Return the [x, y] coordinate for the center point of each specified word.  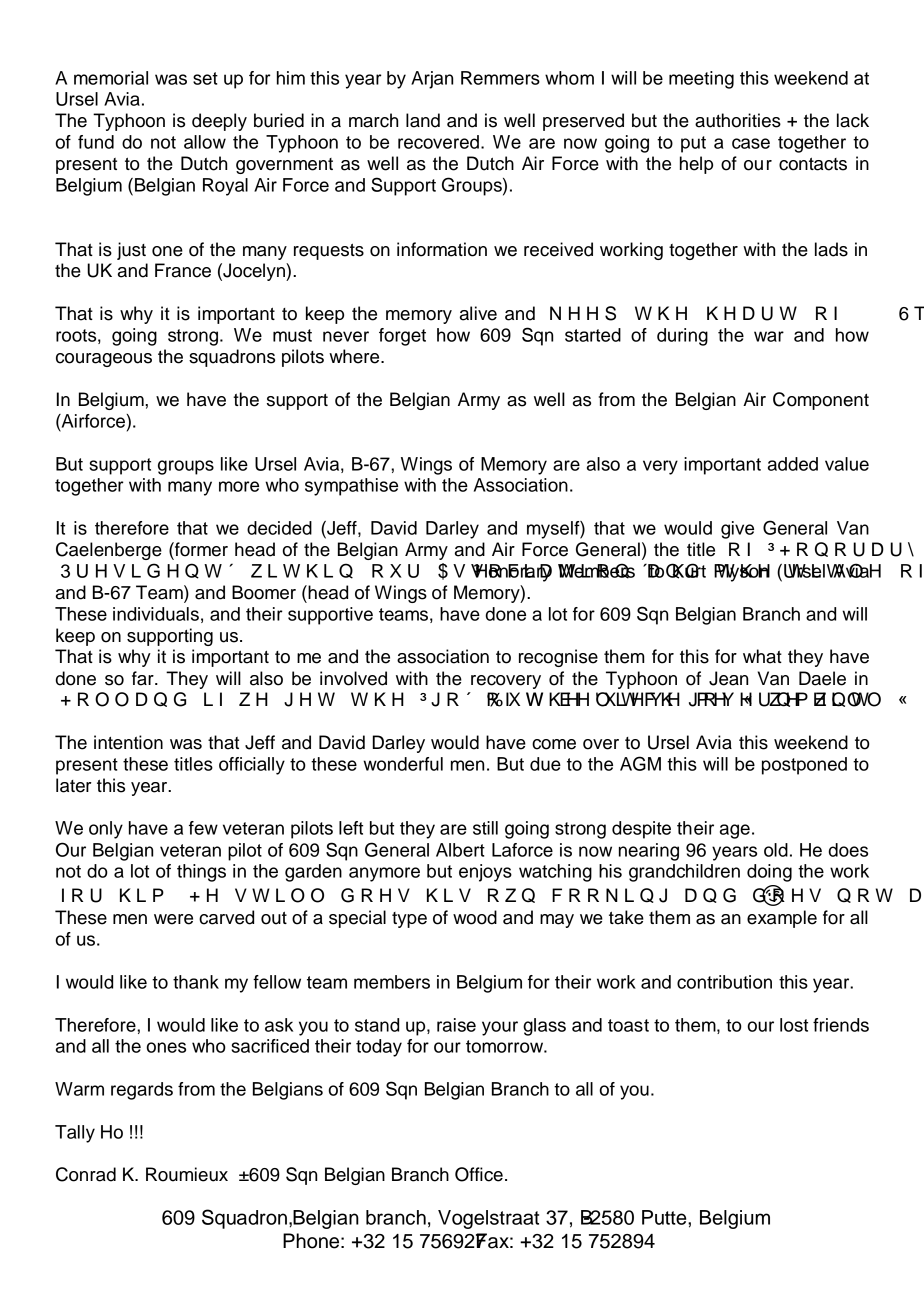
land [423, 120]
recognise [558, 658]
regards [142, 1091]
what [762, 656]
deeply [219, 122]
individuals [156, 614]
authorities [738, 120]
